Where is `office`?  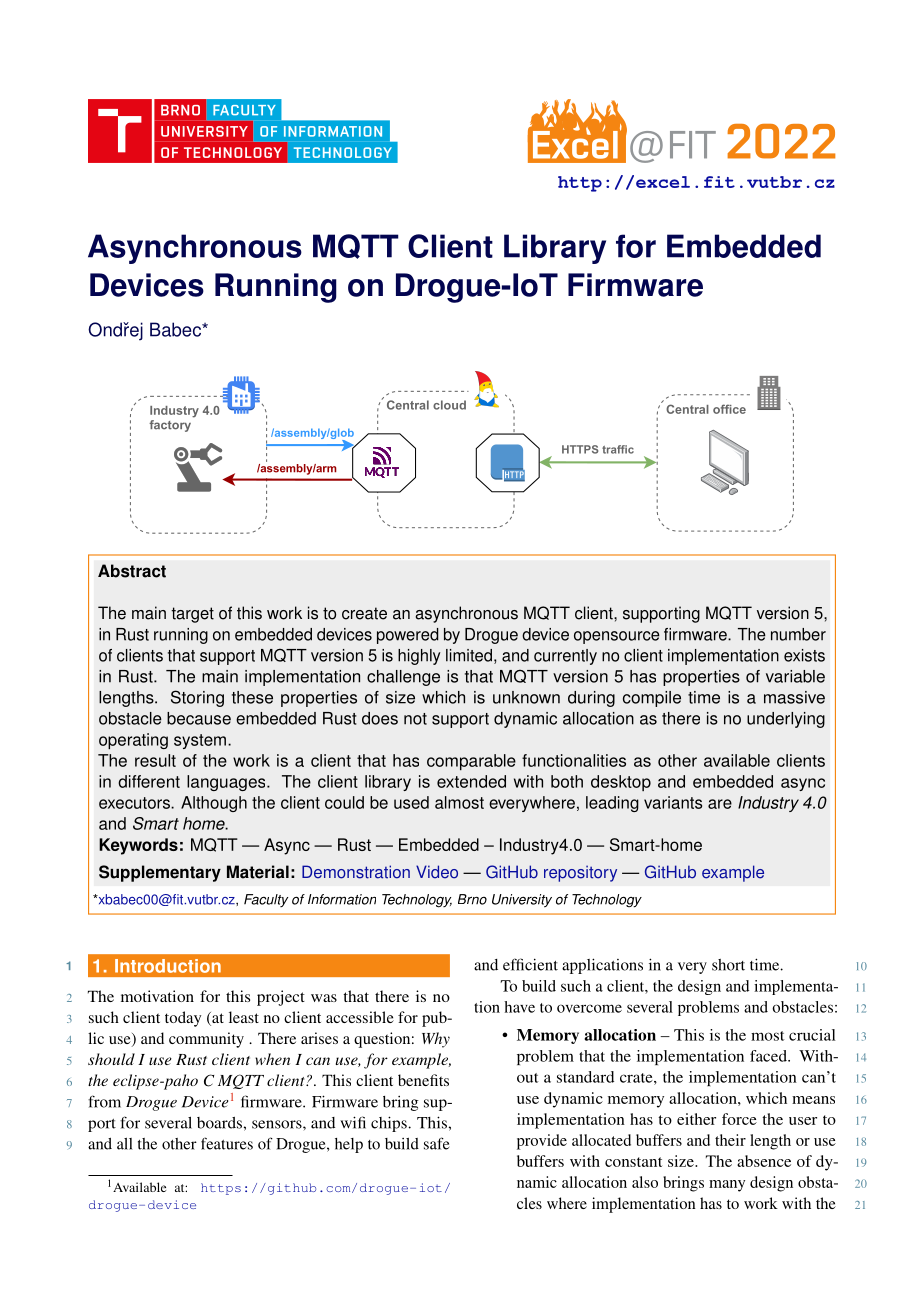 office is located at coordinates (729, 409).
